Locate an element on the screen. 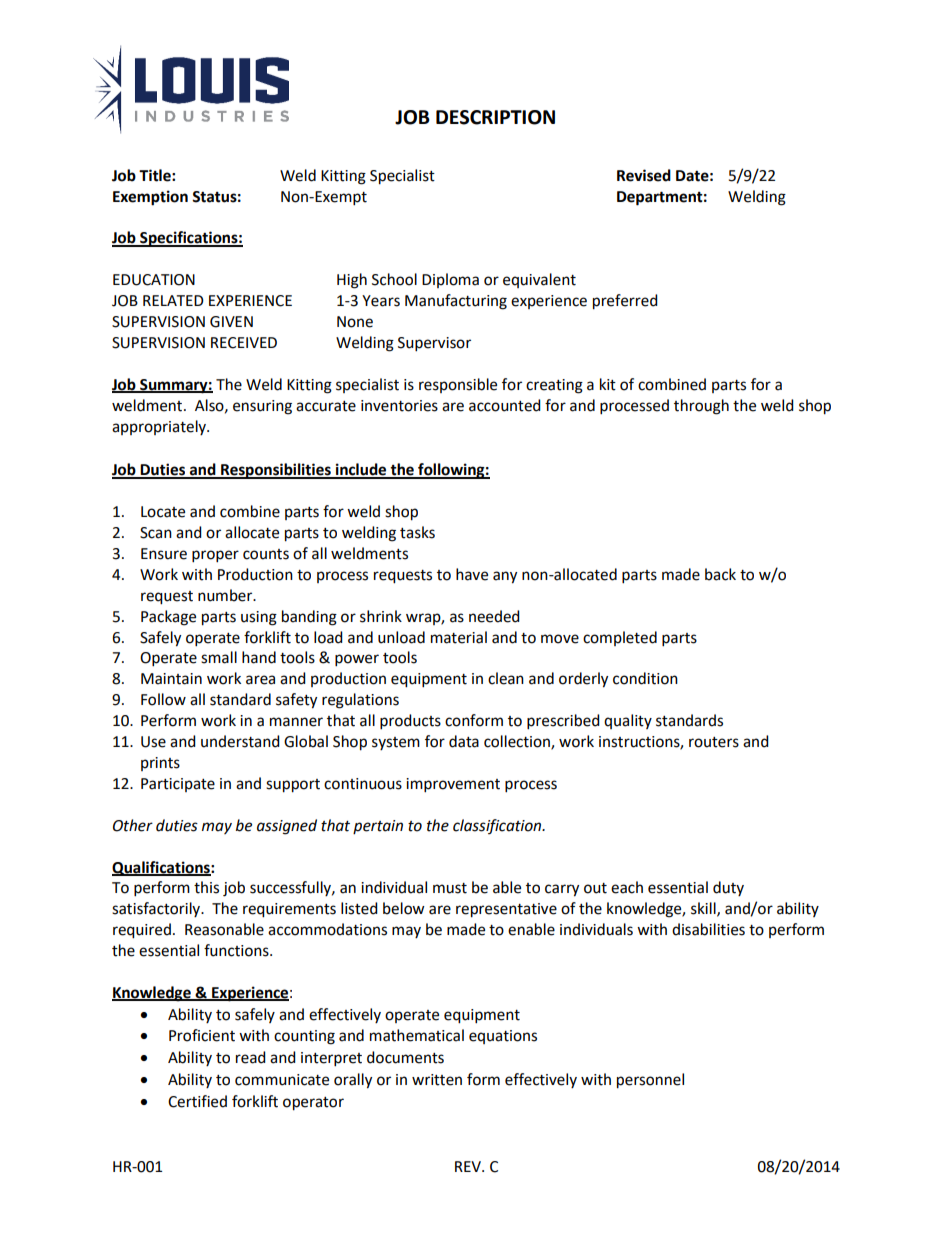 The image size is (952, 1233). DESCRIPTION is located at coordinates (495, 117).
